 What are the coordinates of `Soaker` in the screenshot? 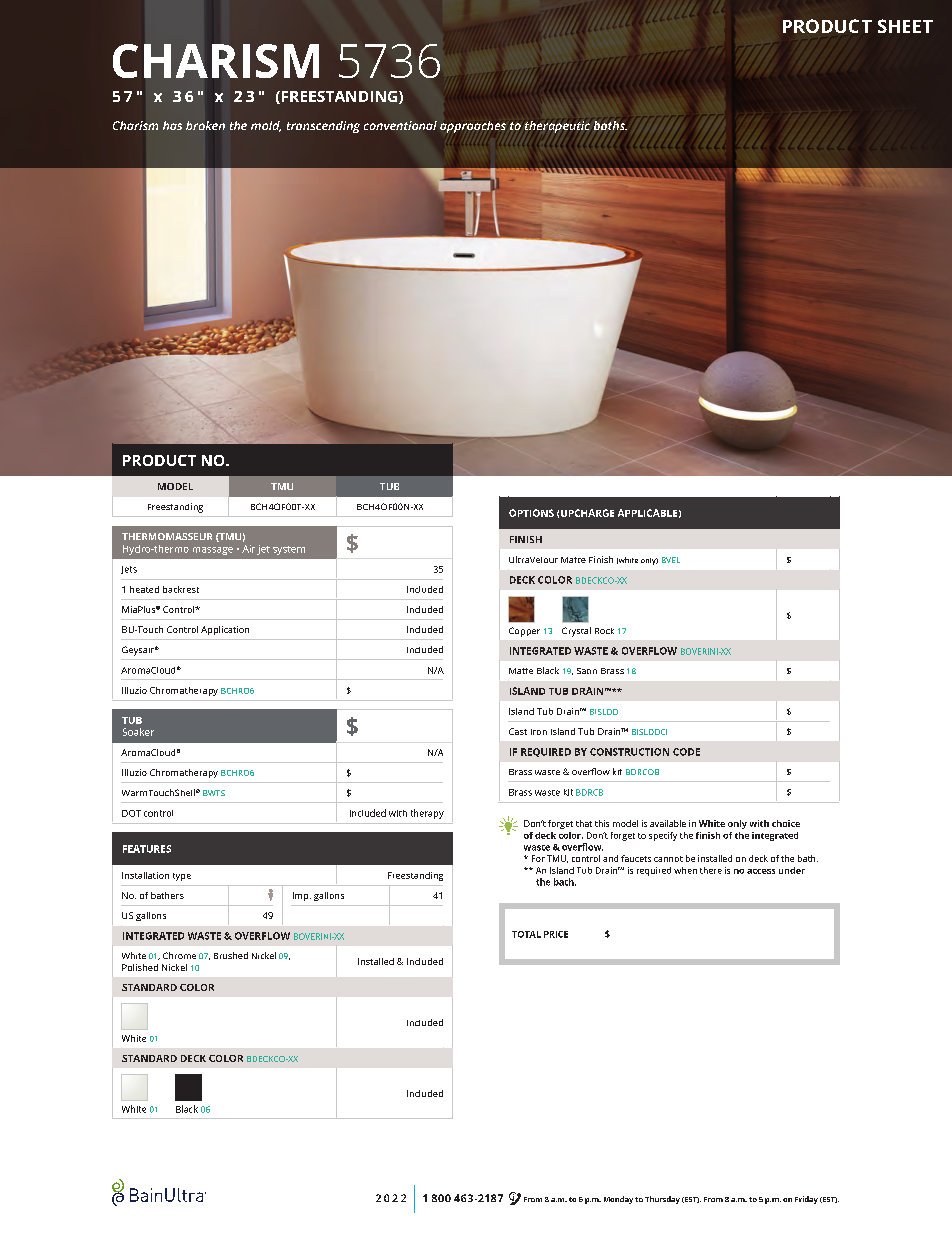 It's located at (138, 732).
